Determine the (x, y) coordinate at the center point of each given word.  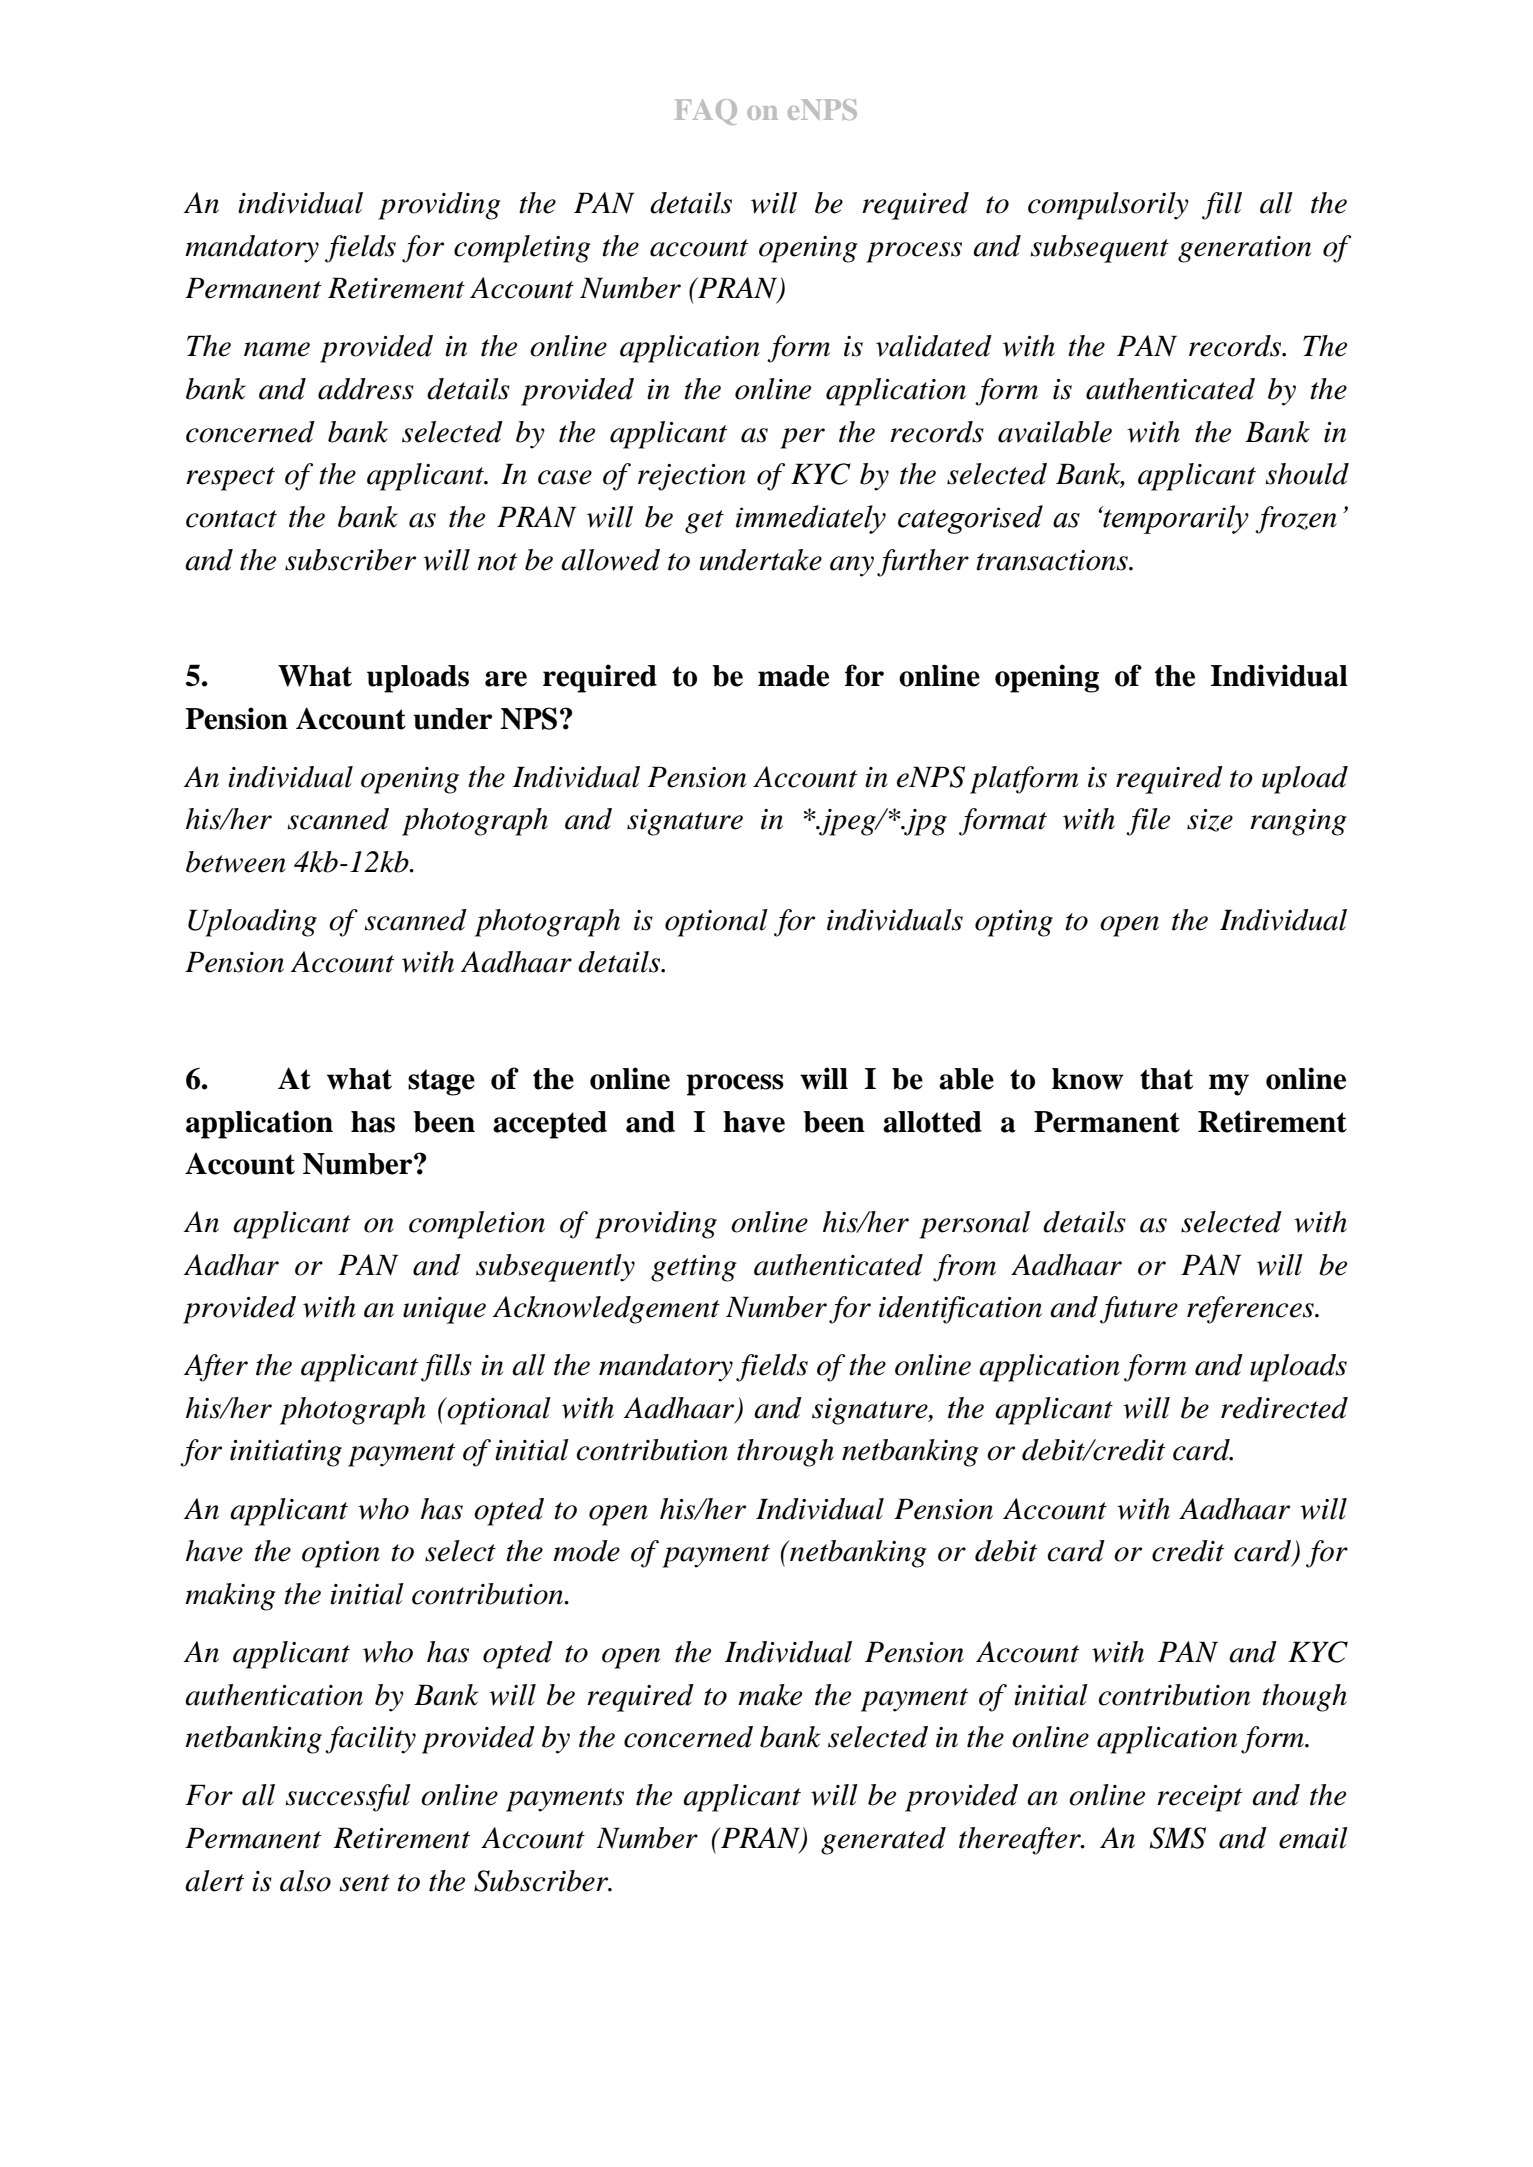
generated (883, 1841)
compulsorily (1108, 206)
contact (231, 519)
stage (441, 1082)
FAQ (705, 112)
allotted (932, 1122)
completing (522, 249)
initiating (286, 1453)
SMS (1178, 1838)
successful (348, 1798)
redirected (1284, 1408)
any (852, 566)
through (785, 1453)
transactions (1053, 560)
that (1166, 1079)
